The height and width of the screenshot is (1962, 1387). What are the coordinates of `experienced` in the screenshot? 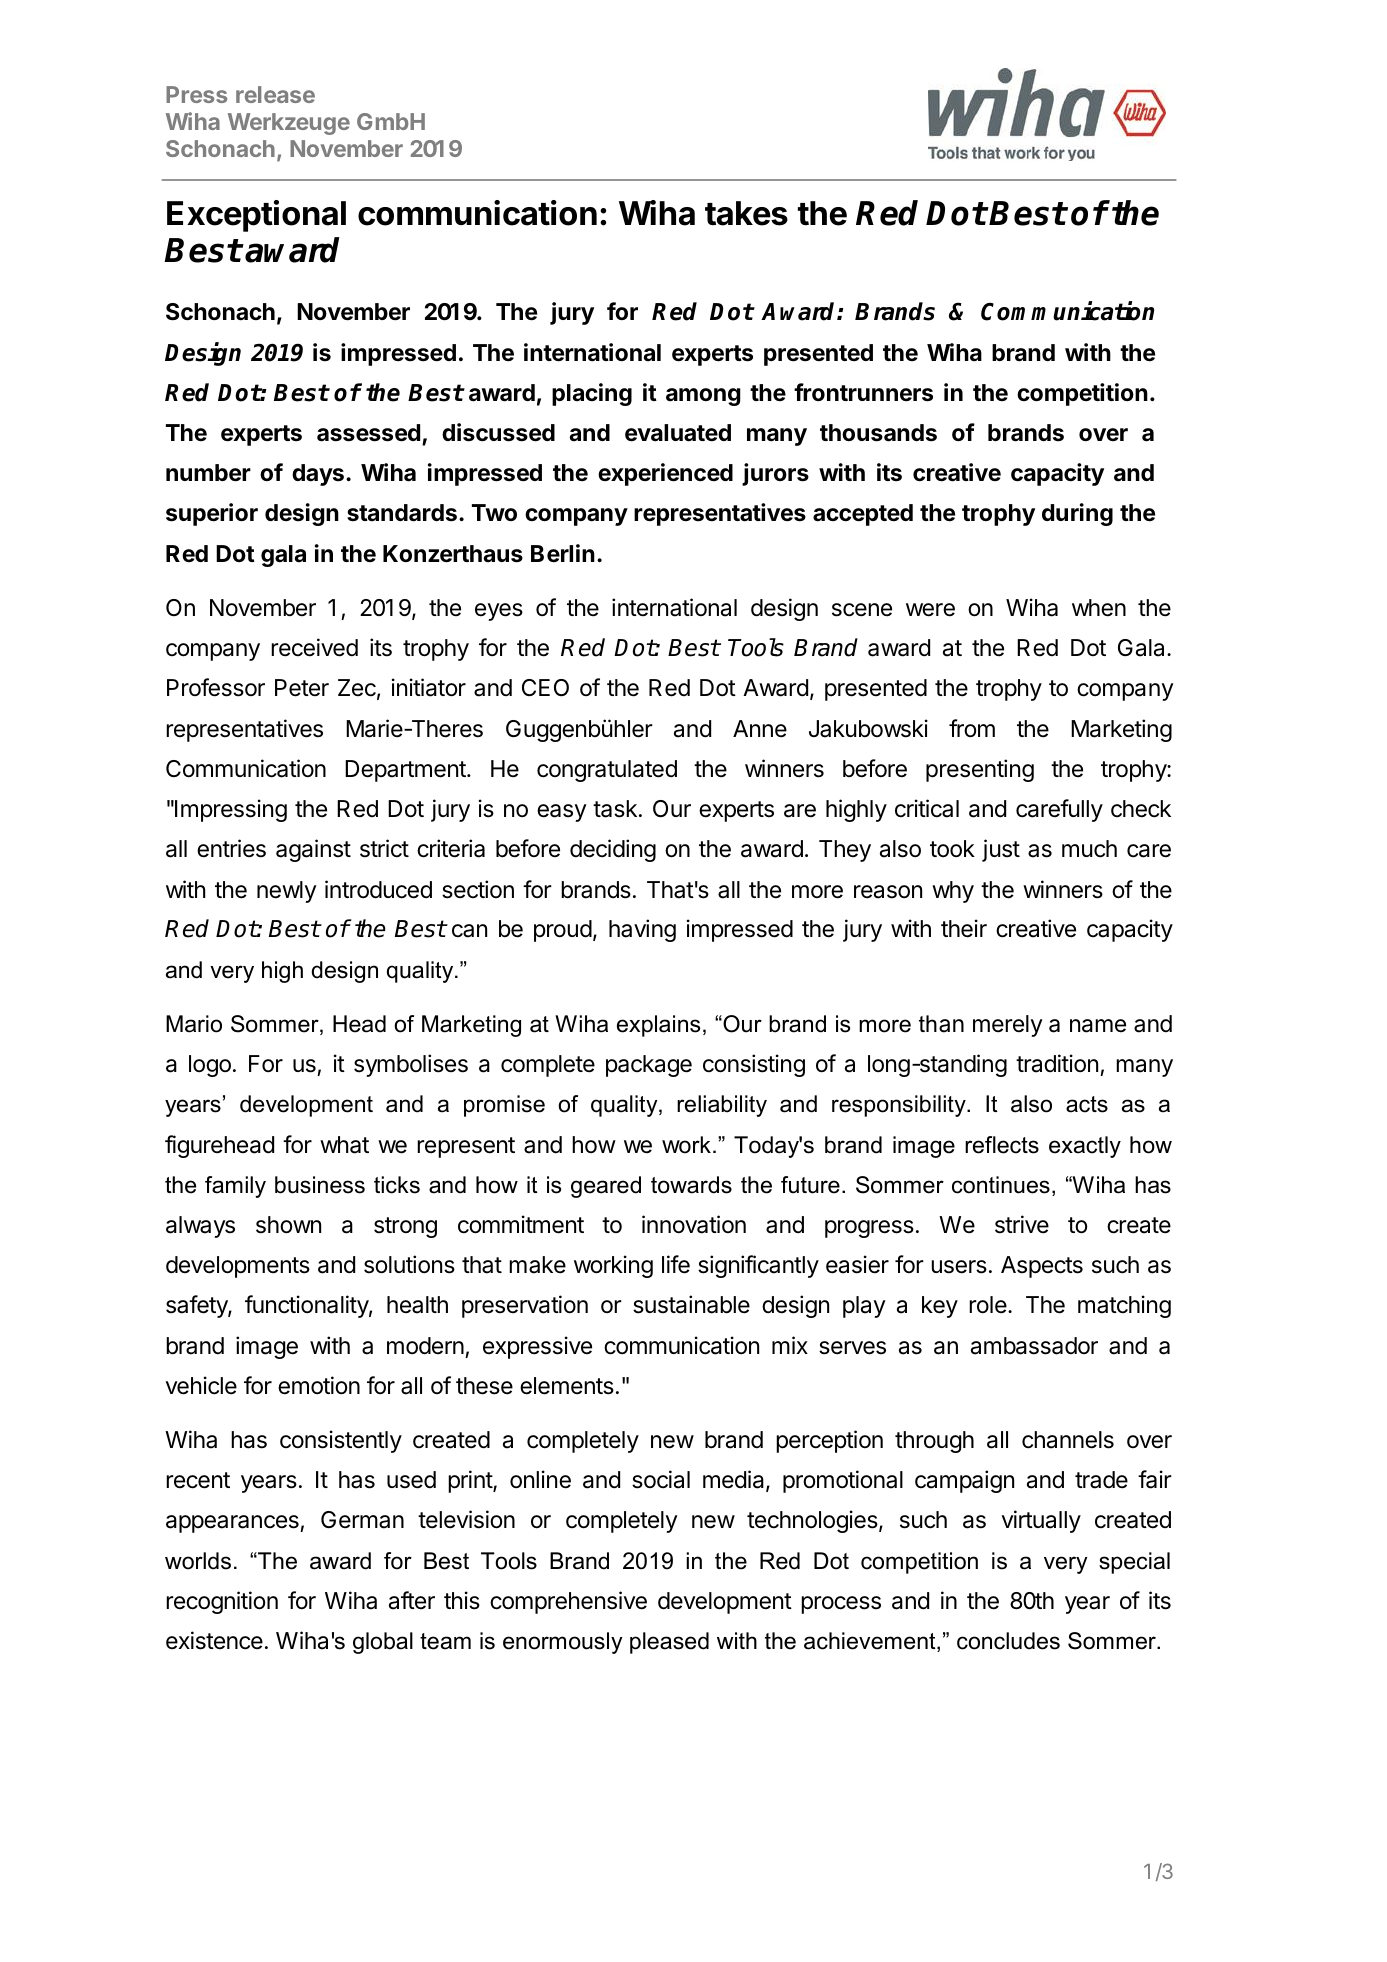 It's located at (665, 474).
